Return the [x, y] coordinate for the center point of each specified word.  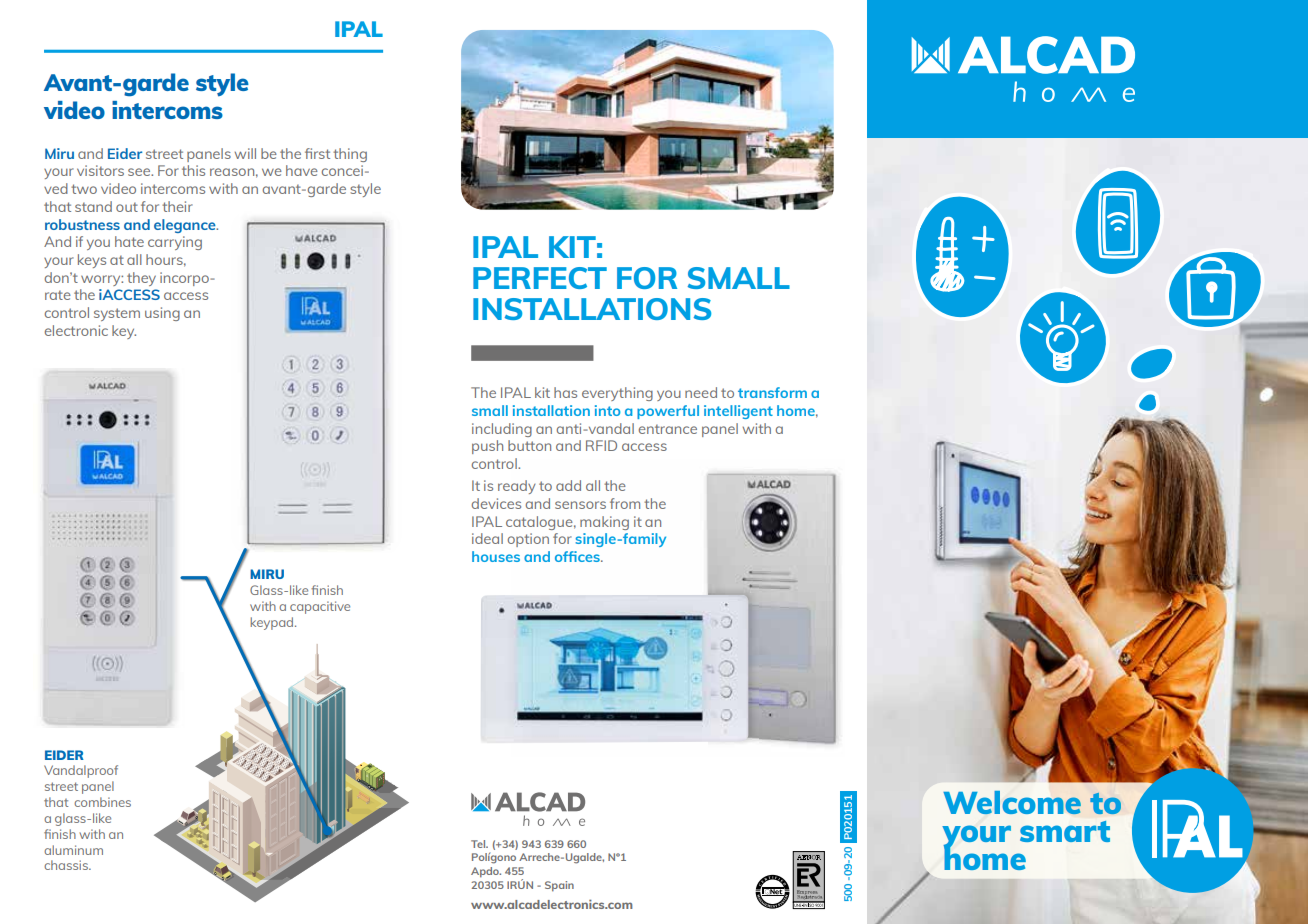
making [604, 523]
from [625, 503]
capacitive [320, 607]
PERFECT [540, 278]
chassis [67, 865]
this [193, 170]
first [317, 153]
